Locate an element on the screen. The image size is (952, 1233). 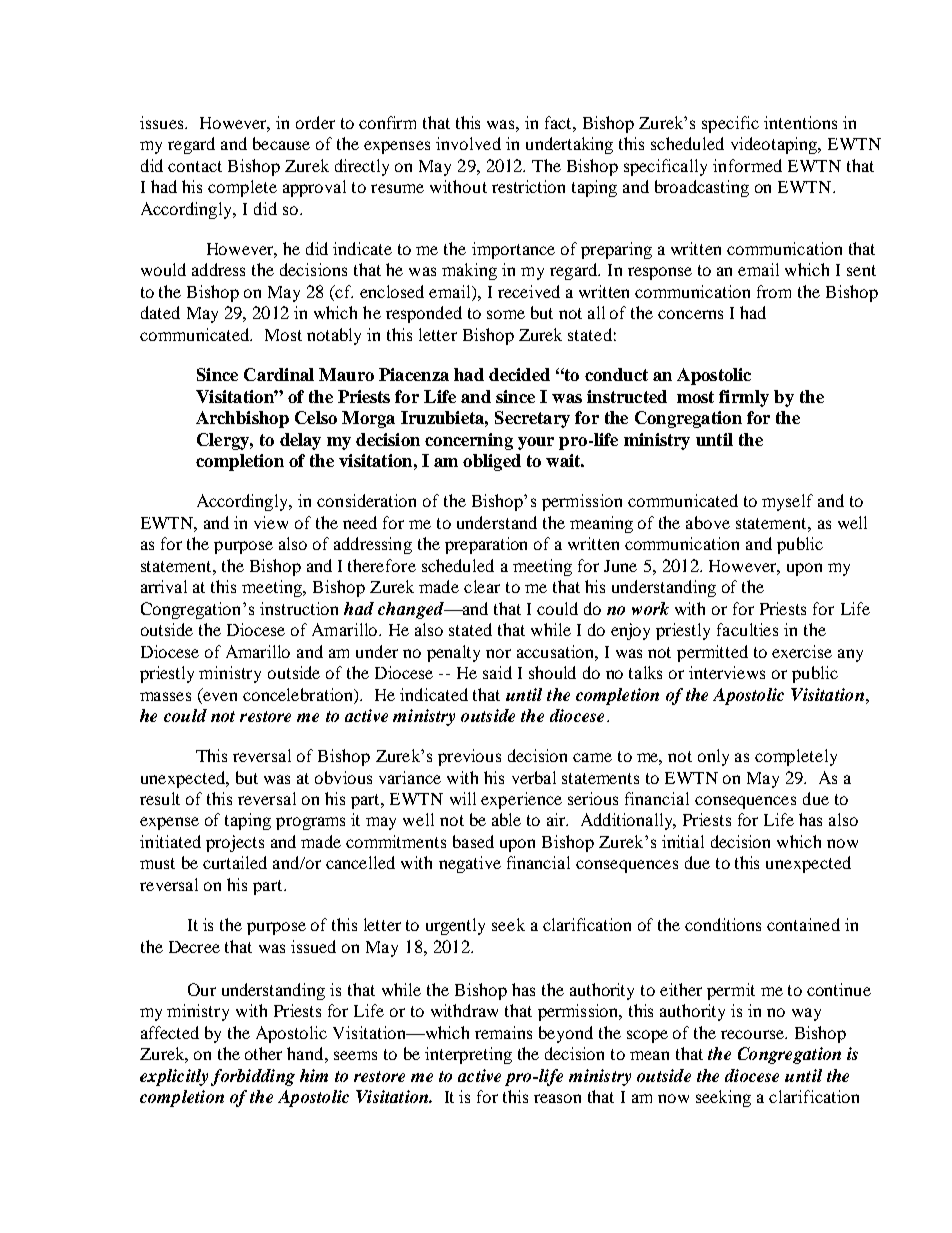
involved is located at coordinates (468, 143).
